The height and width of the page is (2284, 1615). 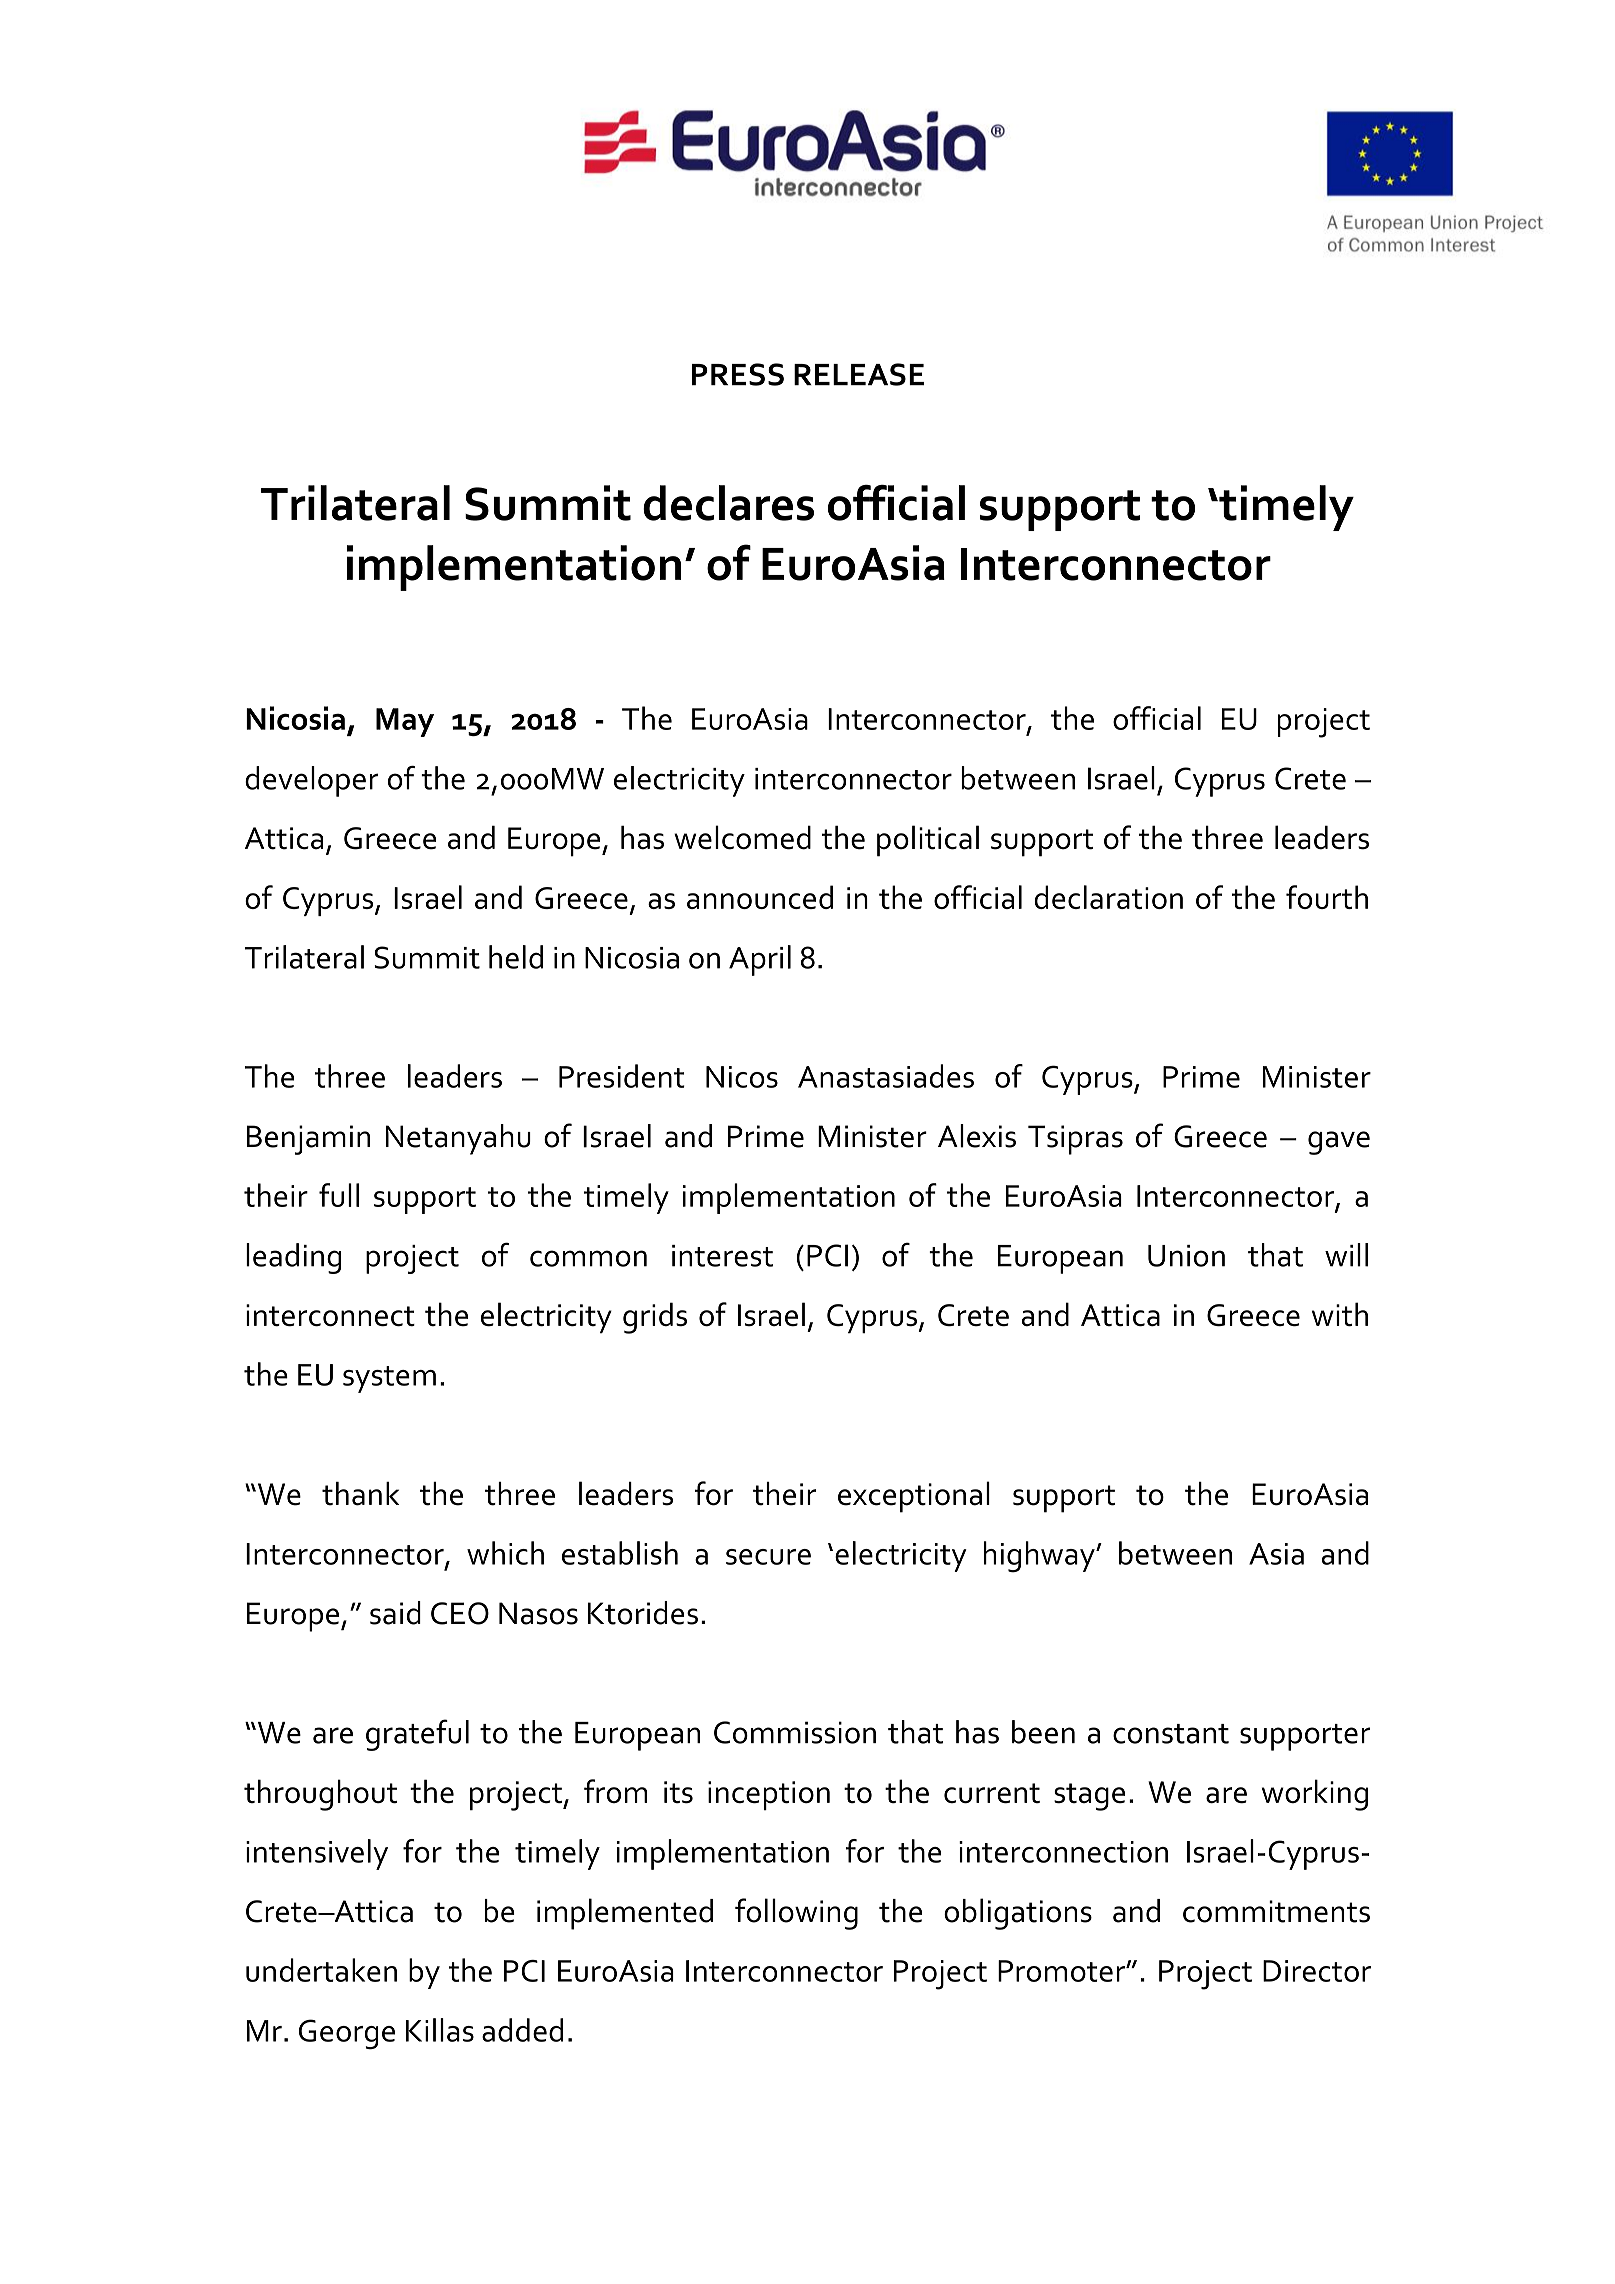 I want to click on full, so click(x=339, y=1195).
